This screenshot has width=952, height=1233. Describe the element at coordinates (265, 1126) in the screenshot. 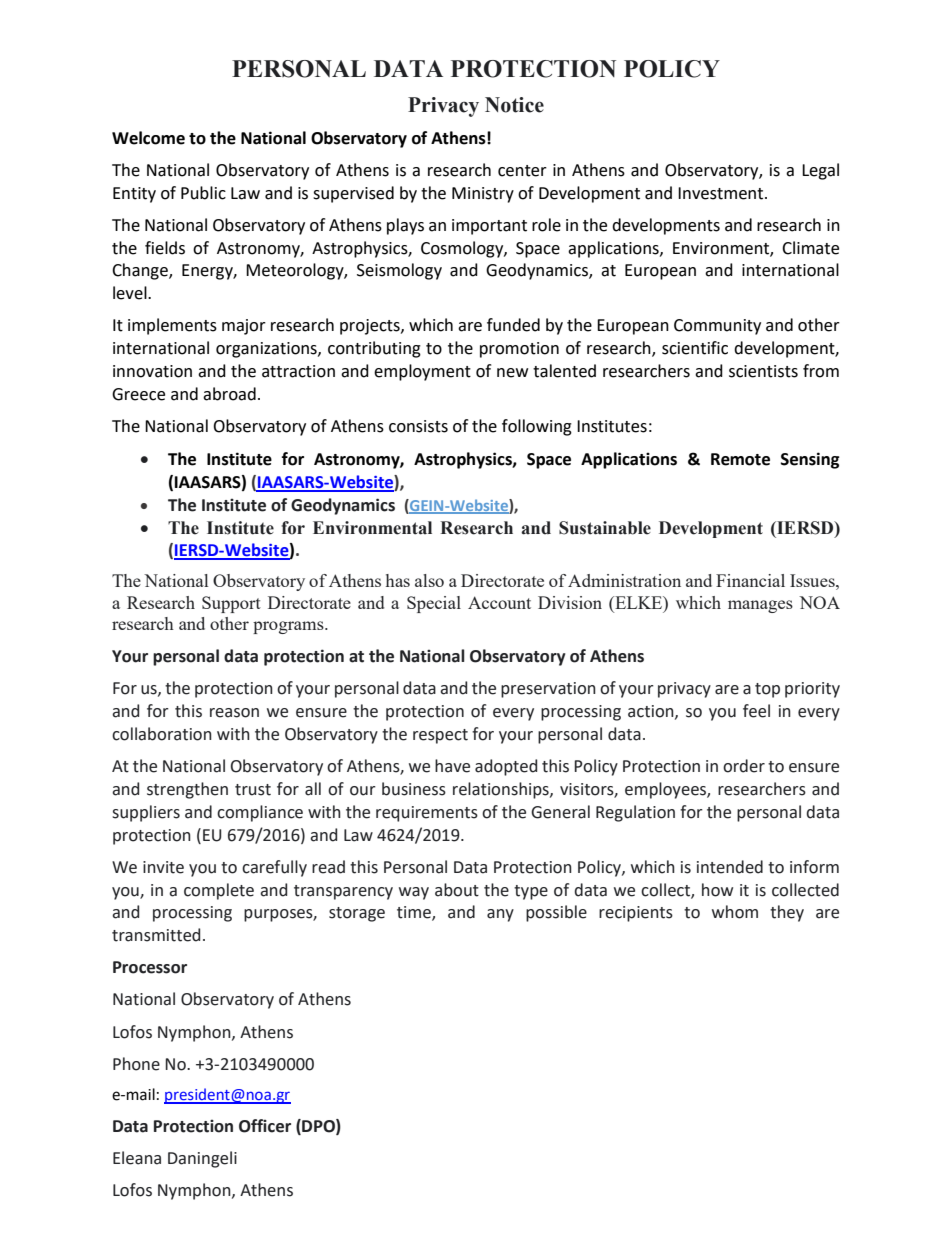

I see `Officer` at that location.
